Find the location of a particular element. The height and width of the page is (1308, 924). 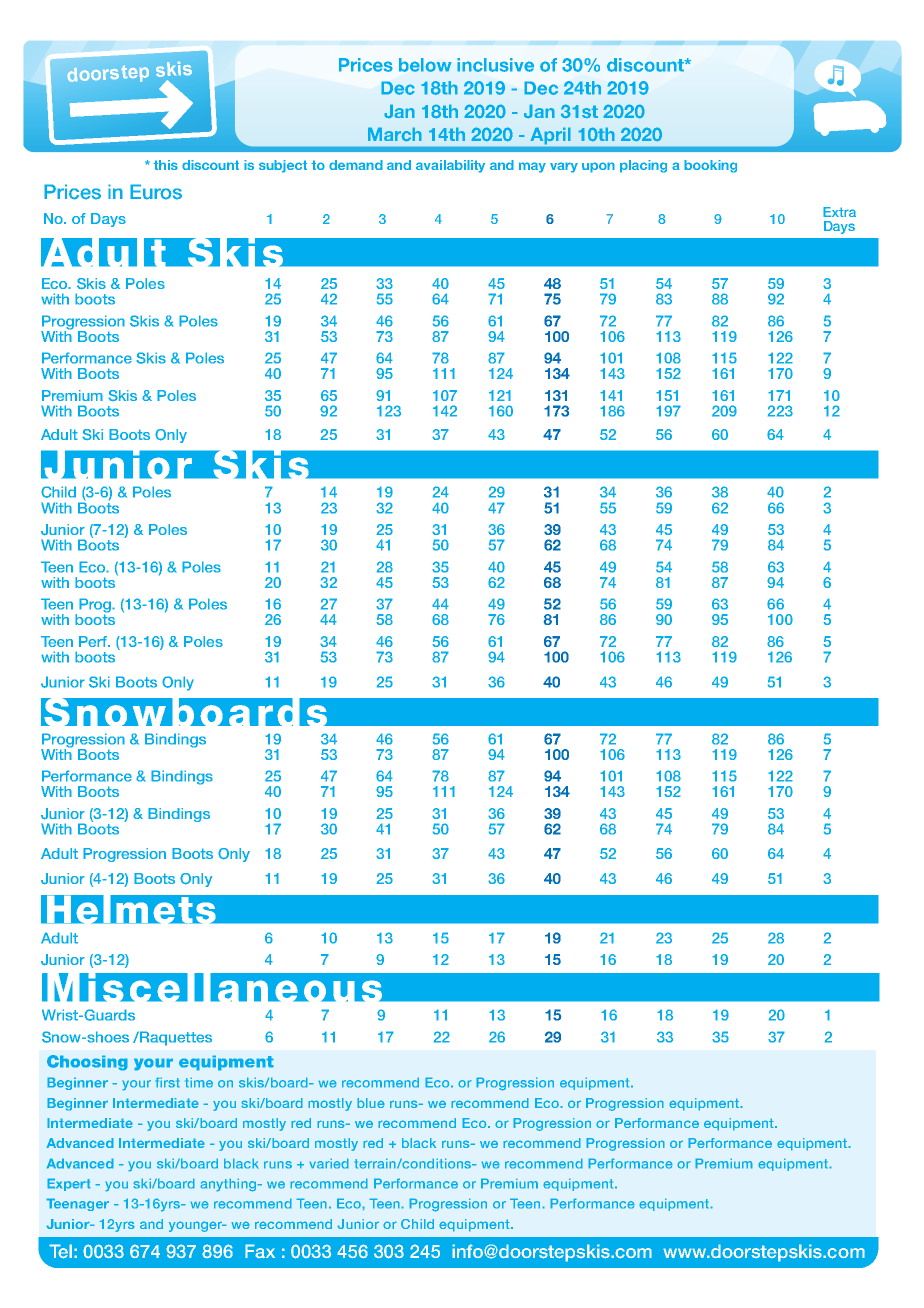

Extra is located at coordinates (839, 212).
